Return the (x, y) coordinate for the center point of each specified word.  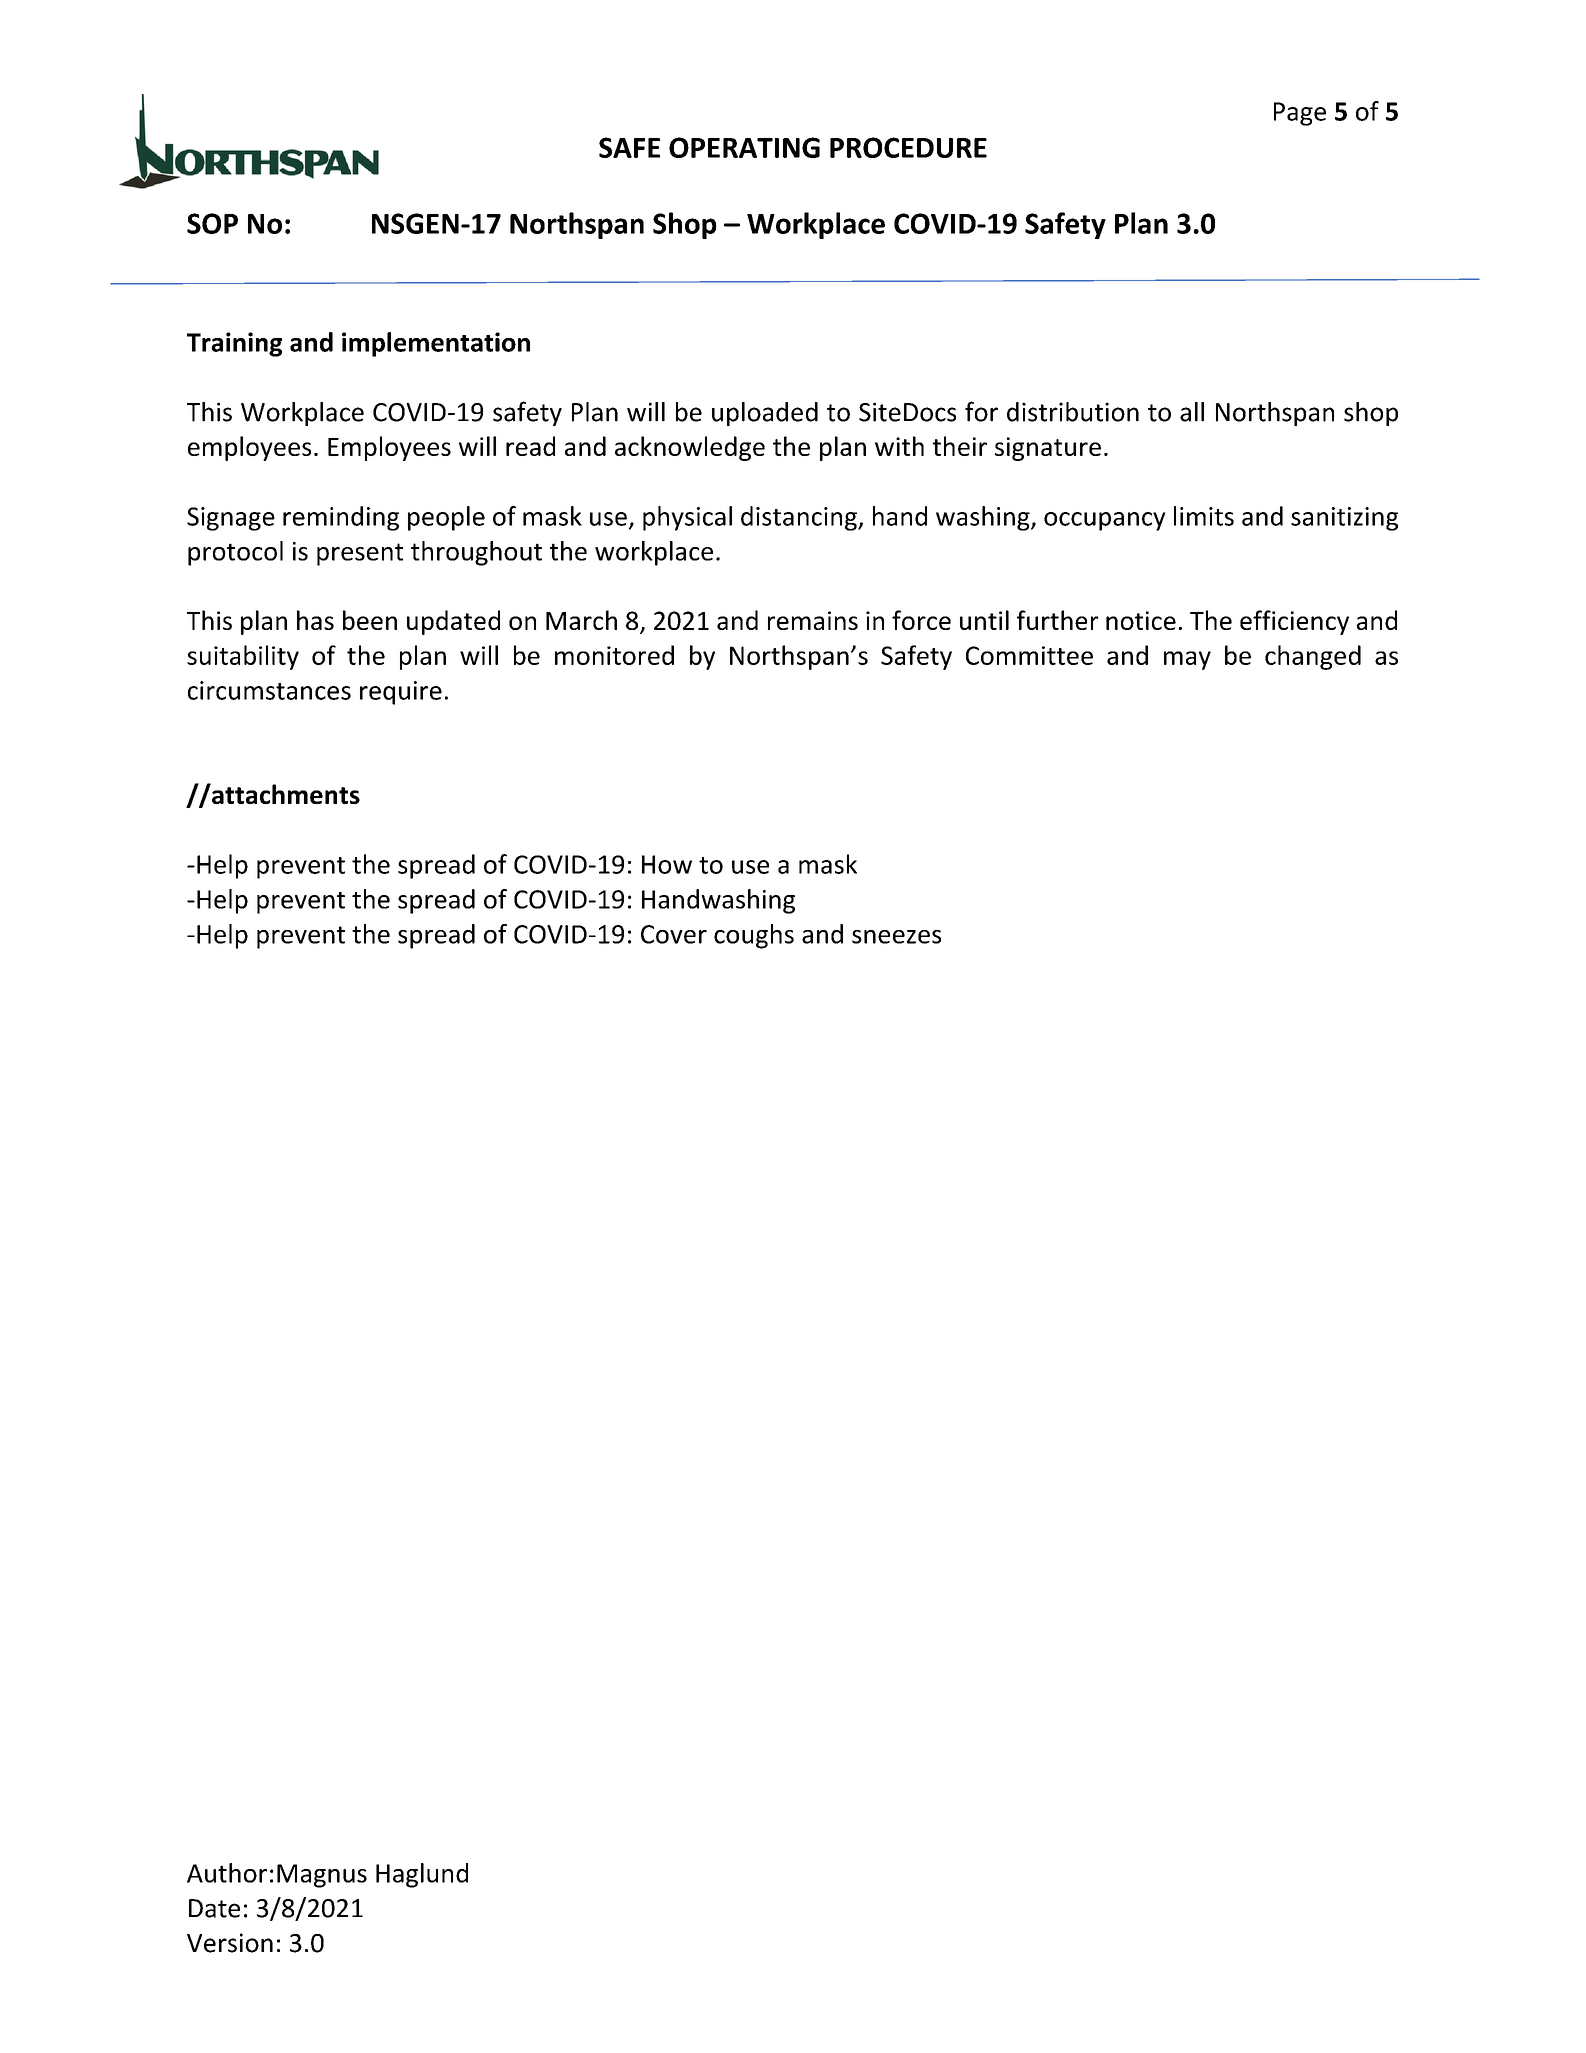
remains (813, 620)
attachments (285, 793)
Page (1300, 114)
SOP (212, 223)
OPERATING (744, 147)
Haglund (422, 1875)
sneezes (896, 937)
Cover (674, 934)
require (401, 693)
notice (1141, 620)
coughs (754, 936)
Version (230, 1943)
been (370, 620)
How (667, 864)
